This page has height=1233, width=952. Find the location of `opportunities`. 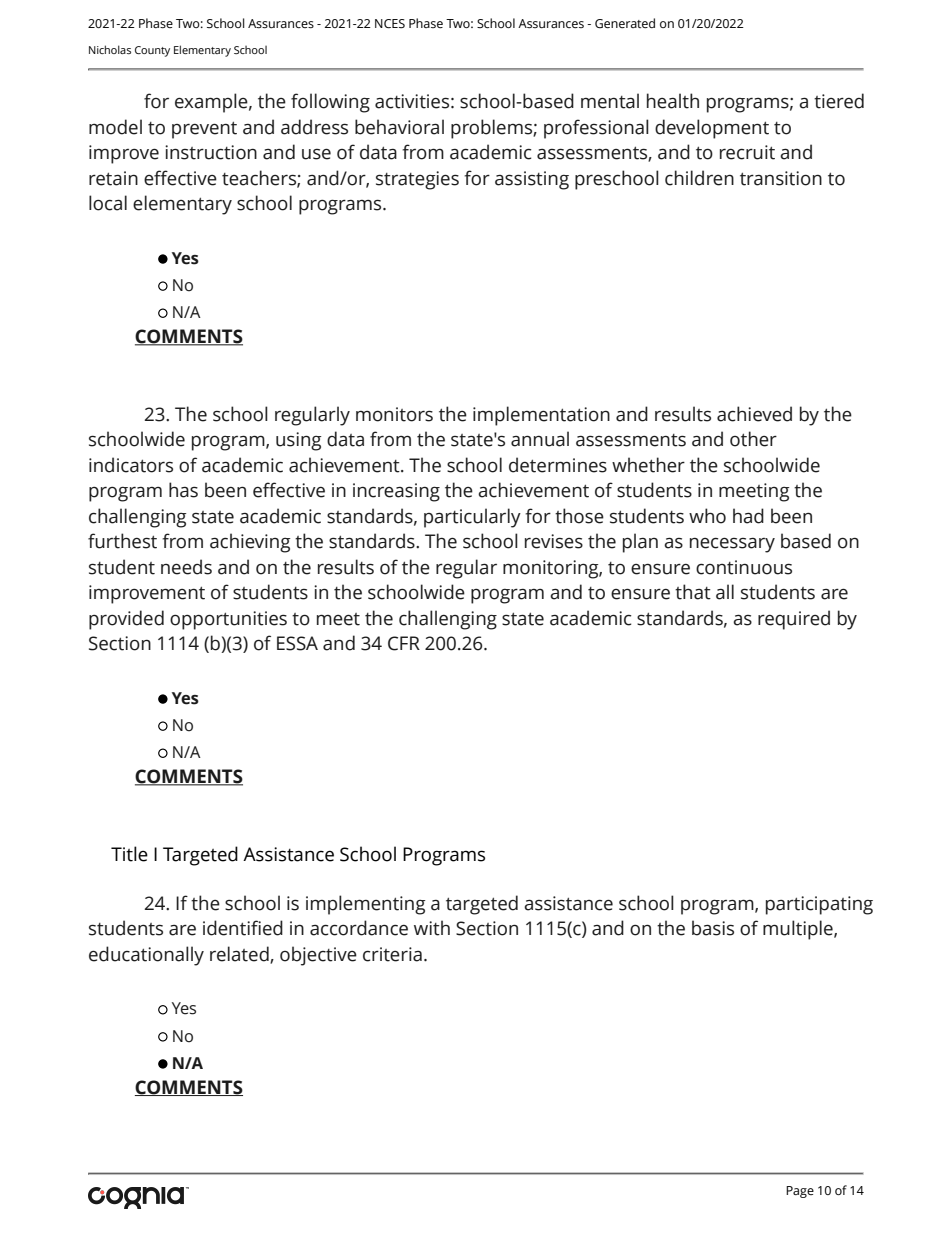

opportunities is located at coordinates (228, 620).
